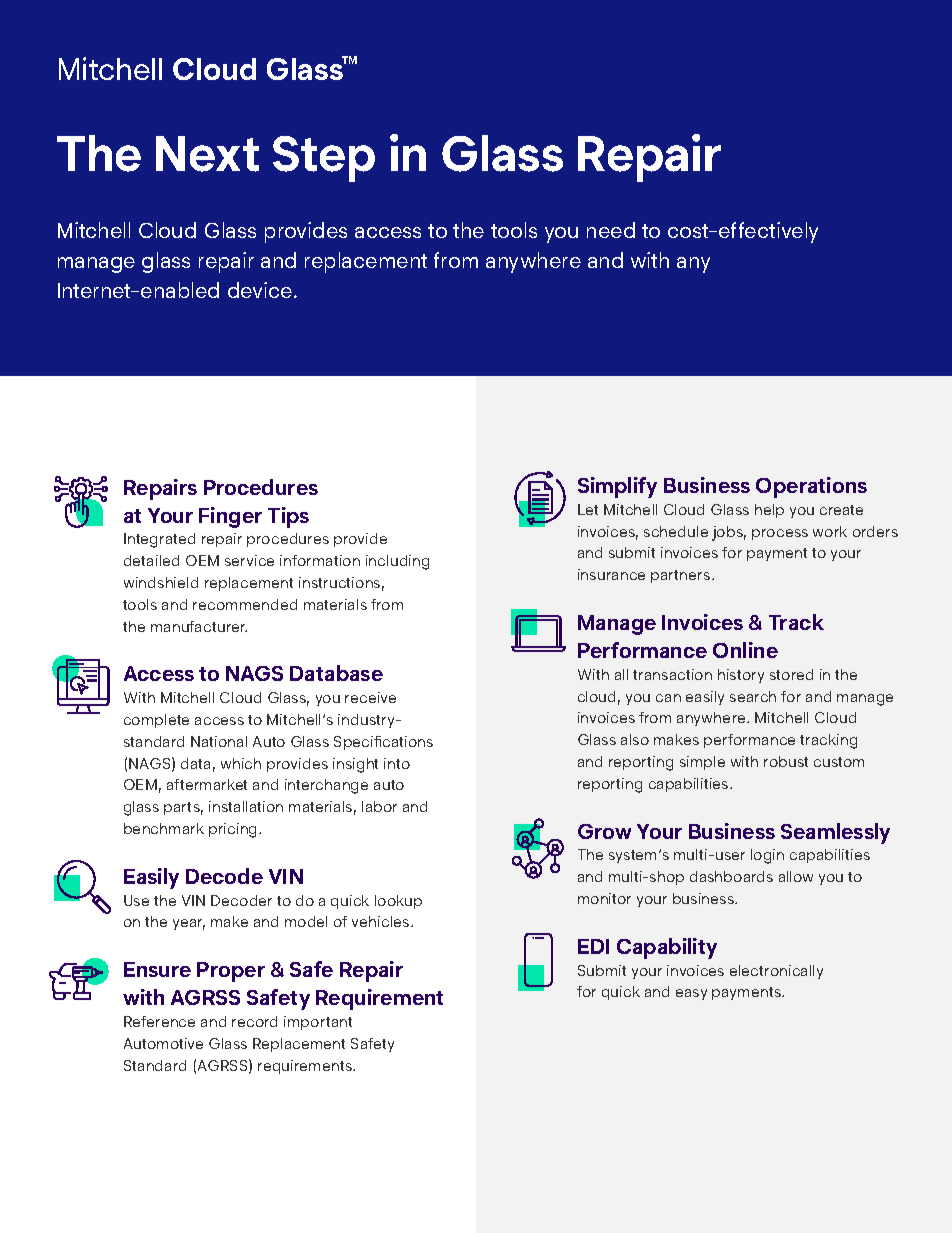 The image size is (952, 1233). I want to click on EDI, so click(593, 946).
